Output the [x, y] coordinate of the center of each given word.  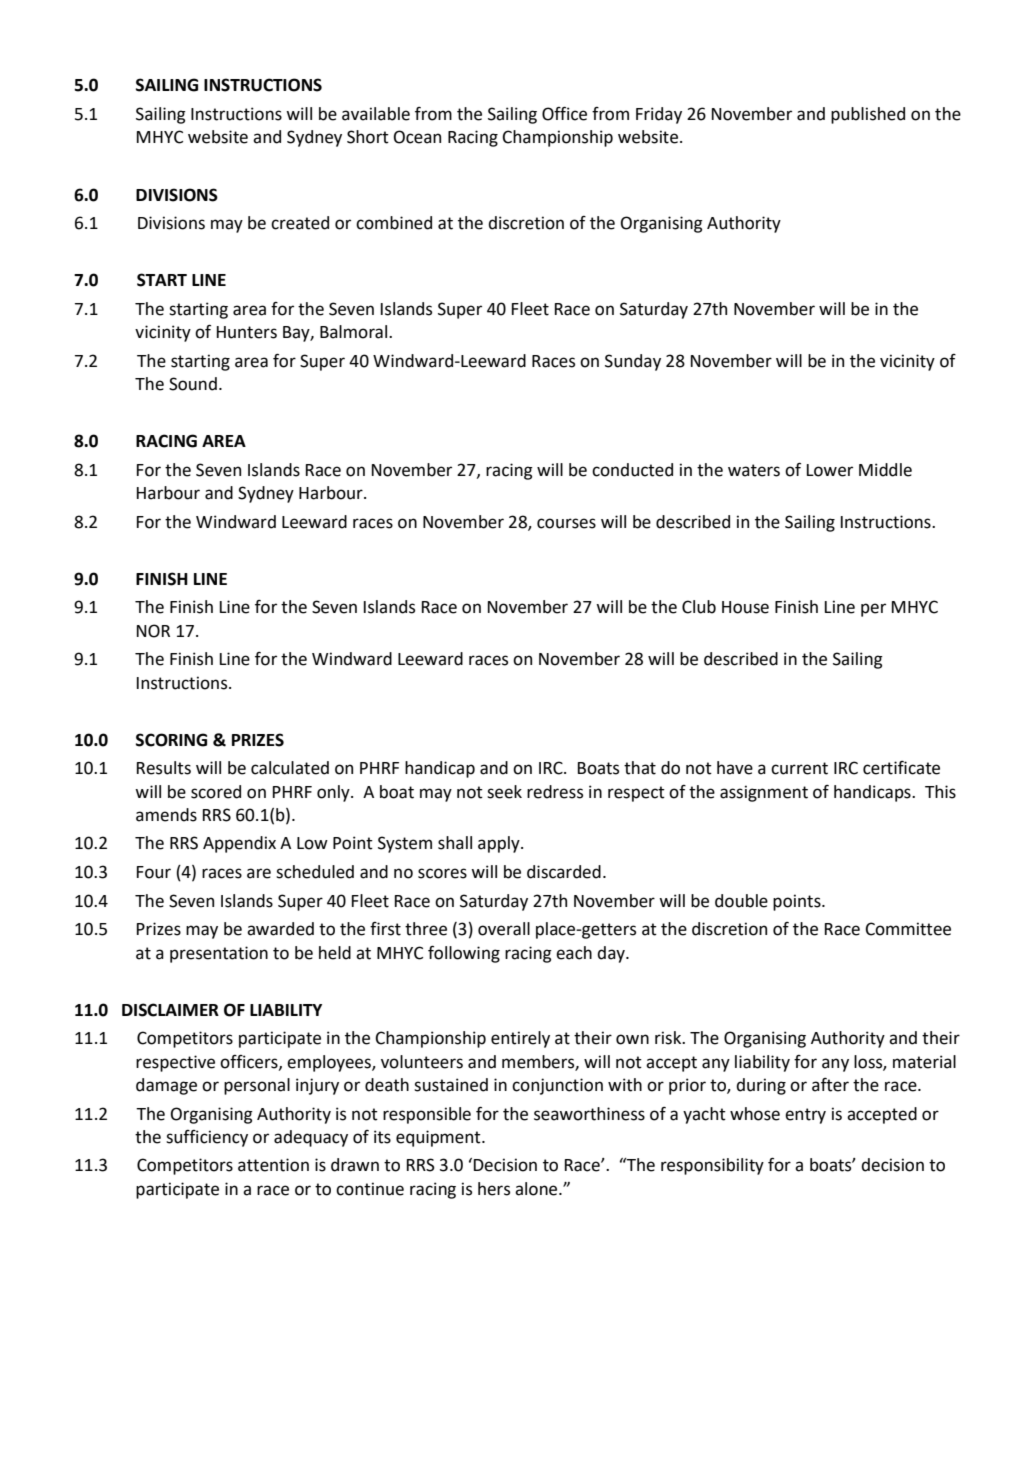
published [868, 115]
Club [699, 607]
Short [368, 137]
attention [273, 1165]
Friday [659, 115]
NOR [153, 631]
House [745, 607]
